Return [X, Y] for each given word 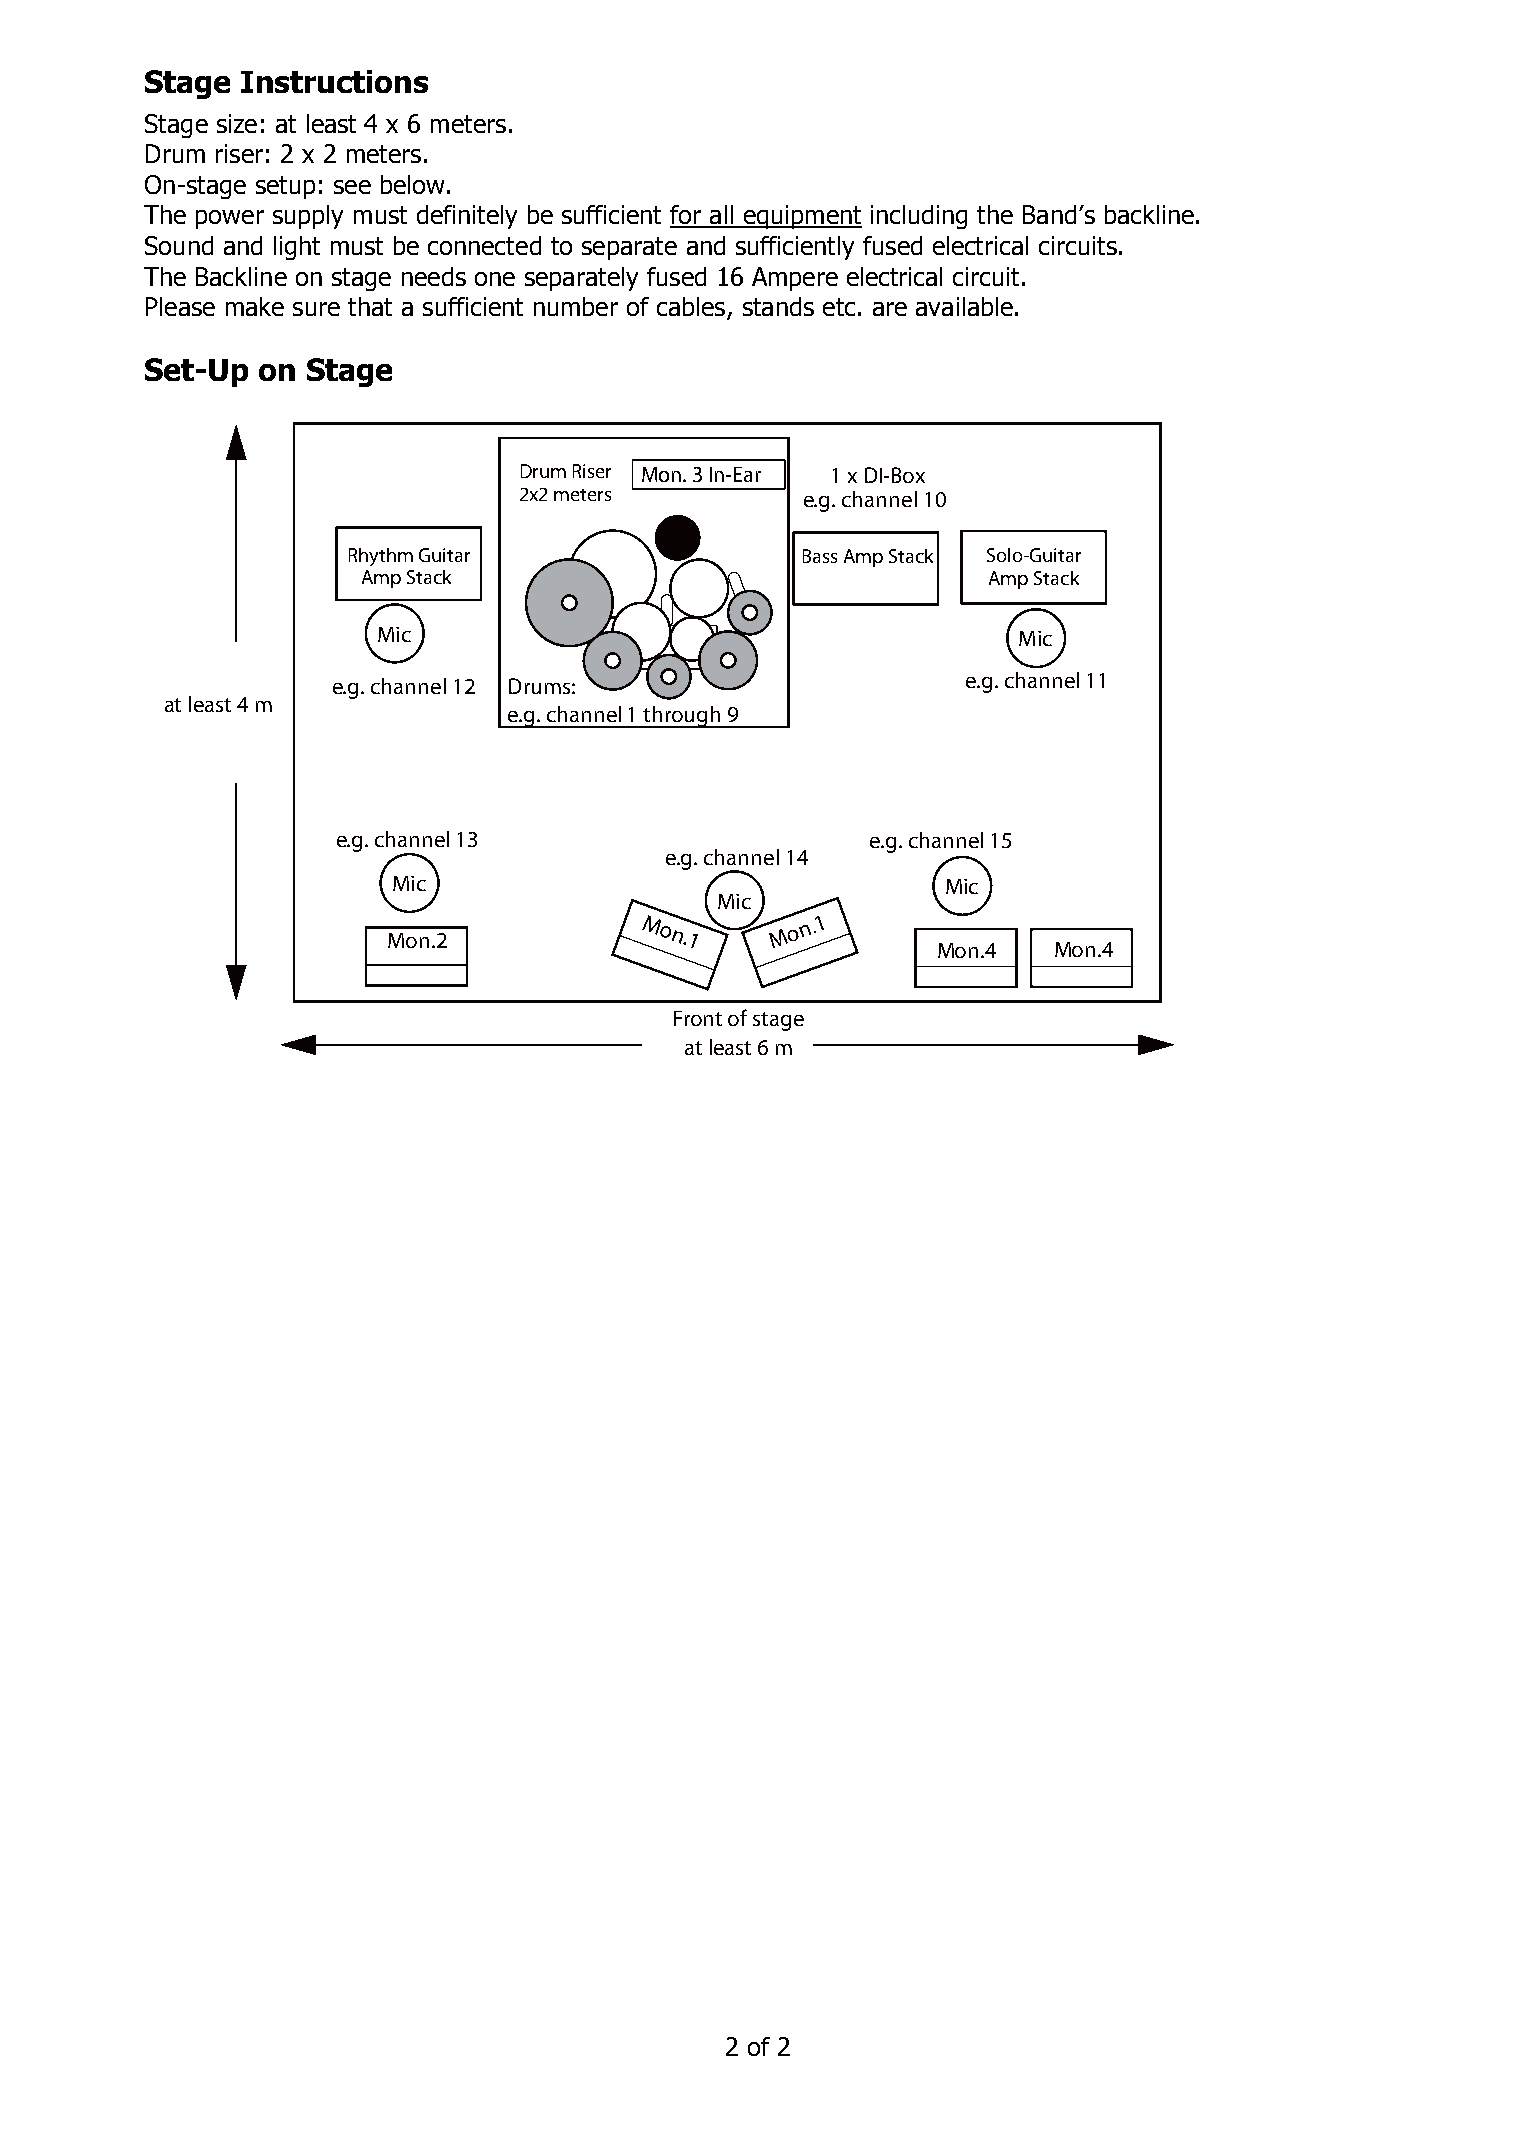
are [890, 309]
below [412, 184]
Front [698, 1018]
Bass [820, 556]
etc [839, 307]
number [576, 306]
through [682, 717]
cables [692, 308]
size [237, 123]
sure [316, 309]
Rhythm [381, 557]
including [919, 217]
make [255, 306]
